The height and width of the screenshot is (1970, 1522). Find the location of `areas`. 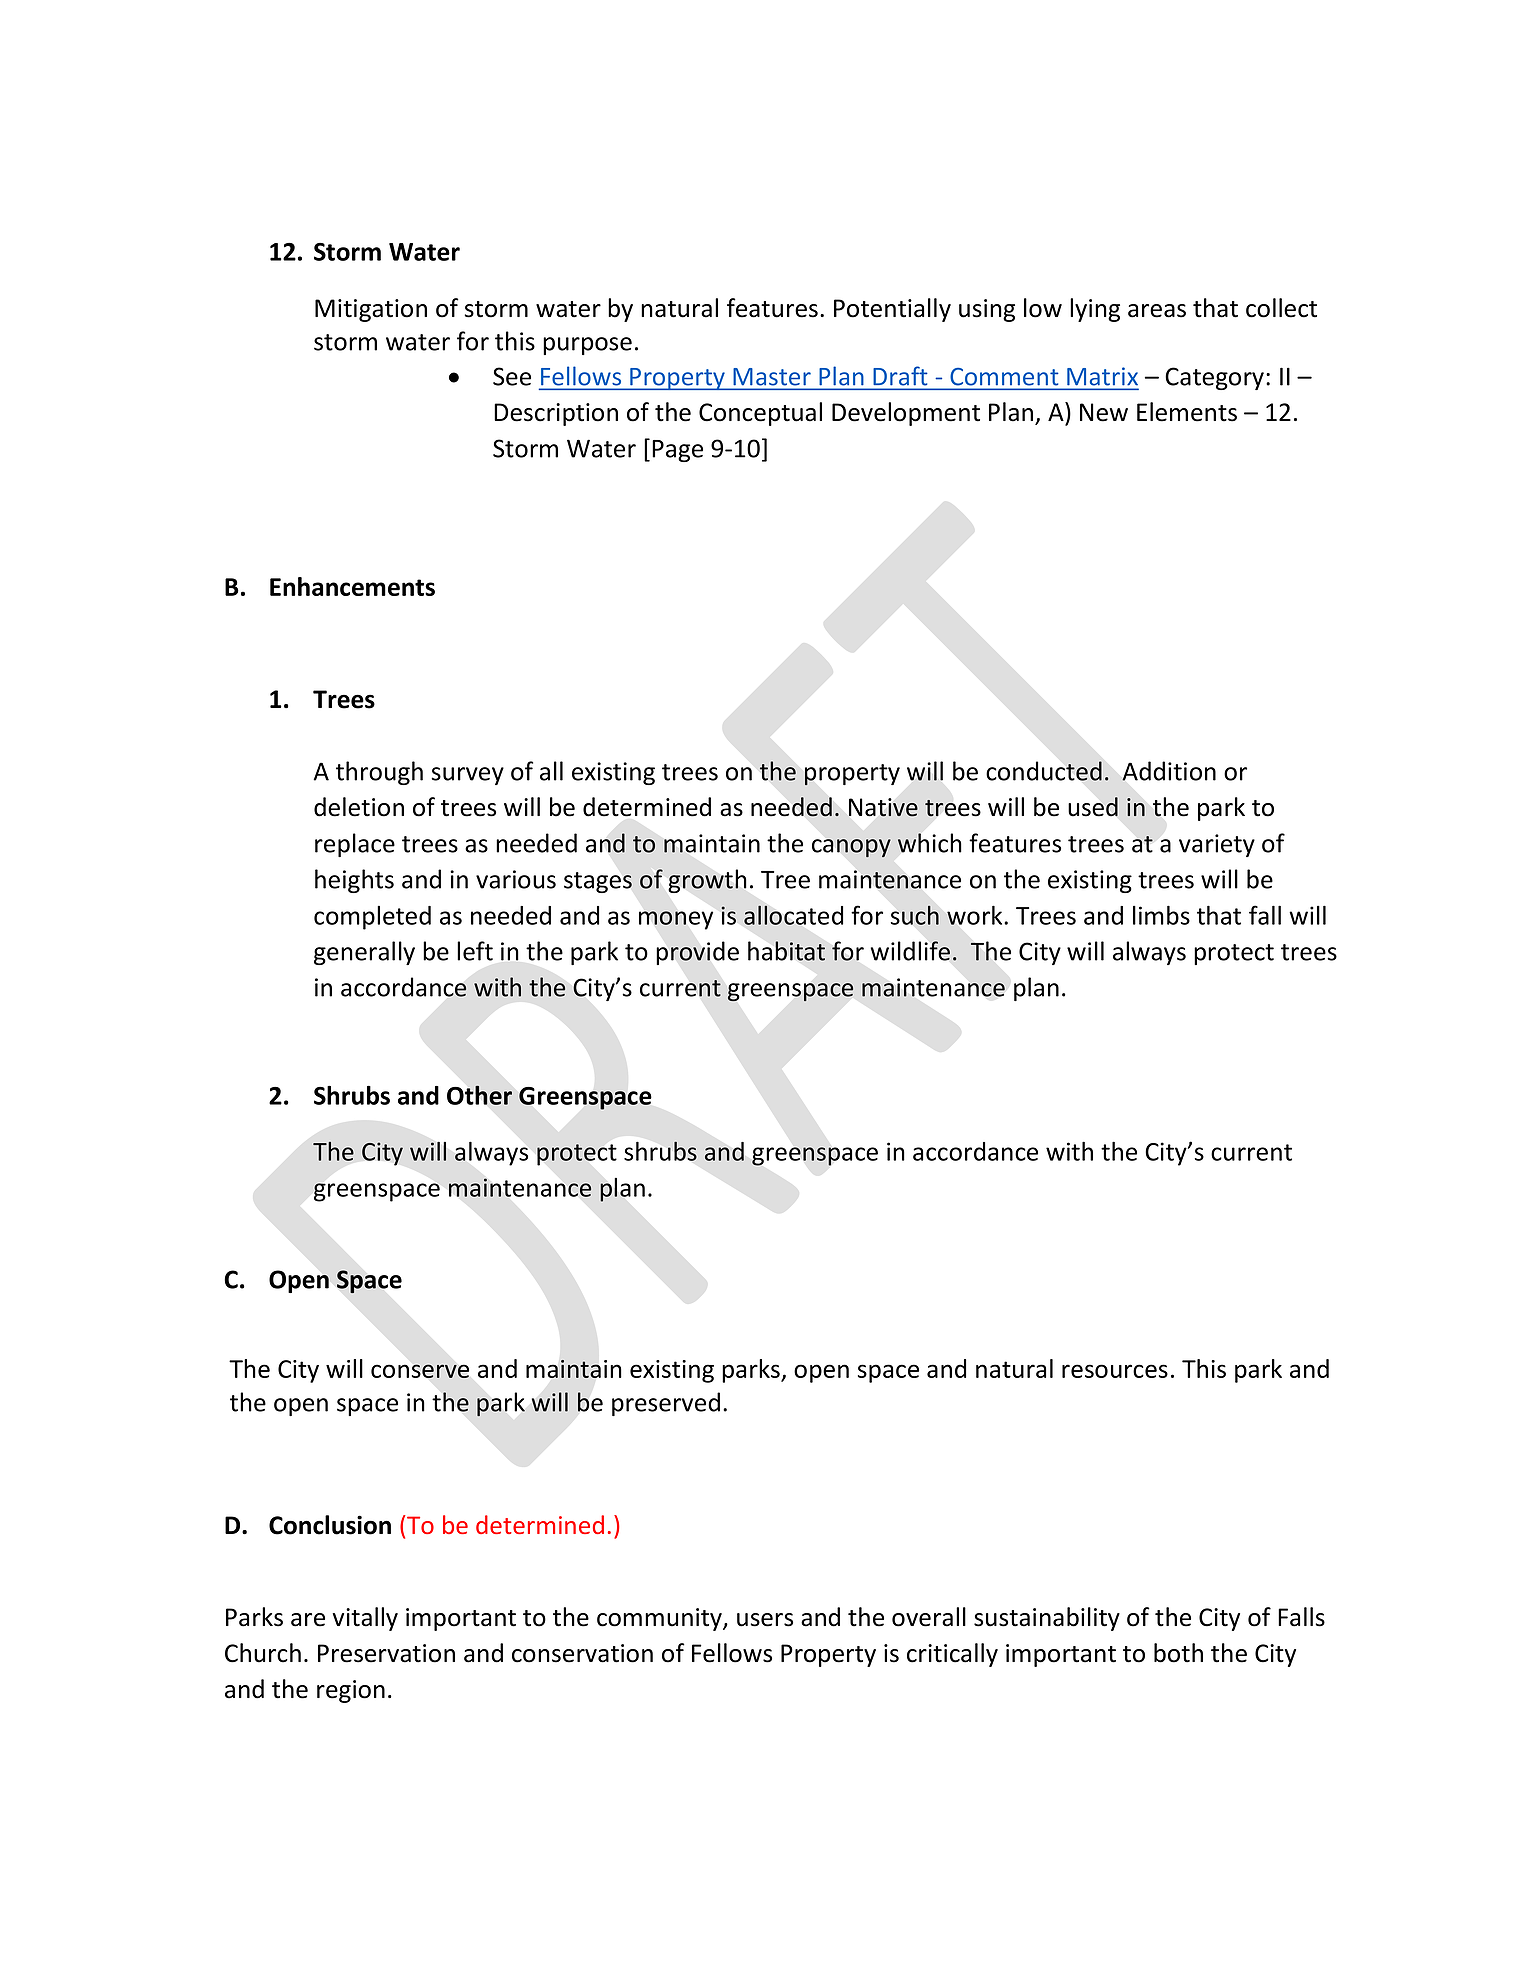

areas is located at coordinates (1157, 311).
